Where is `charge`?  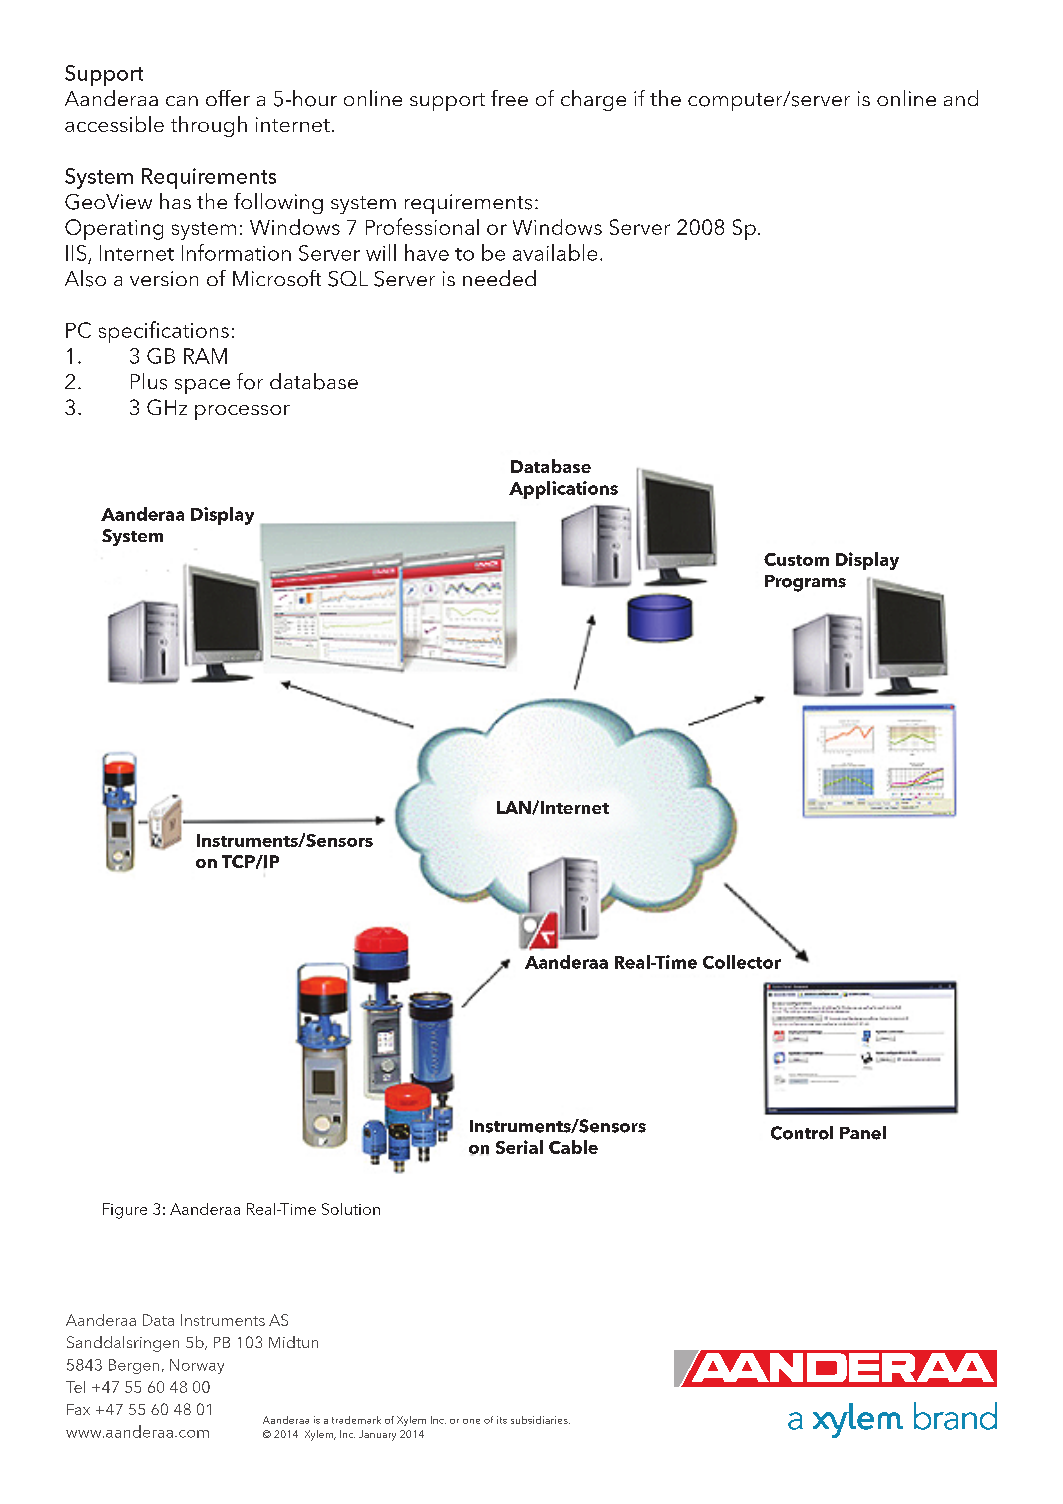
charge is located at coordinates (593, 100).
